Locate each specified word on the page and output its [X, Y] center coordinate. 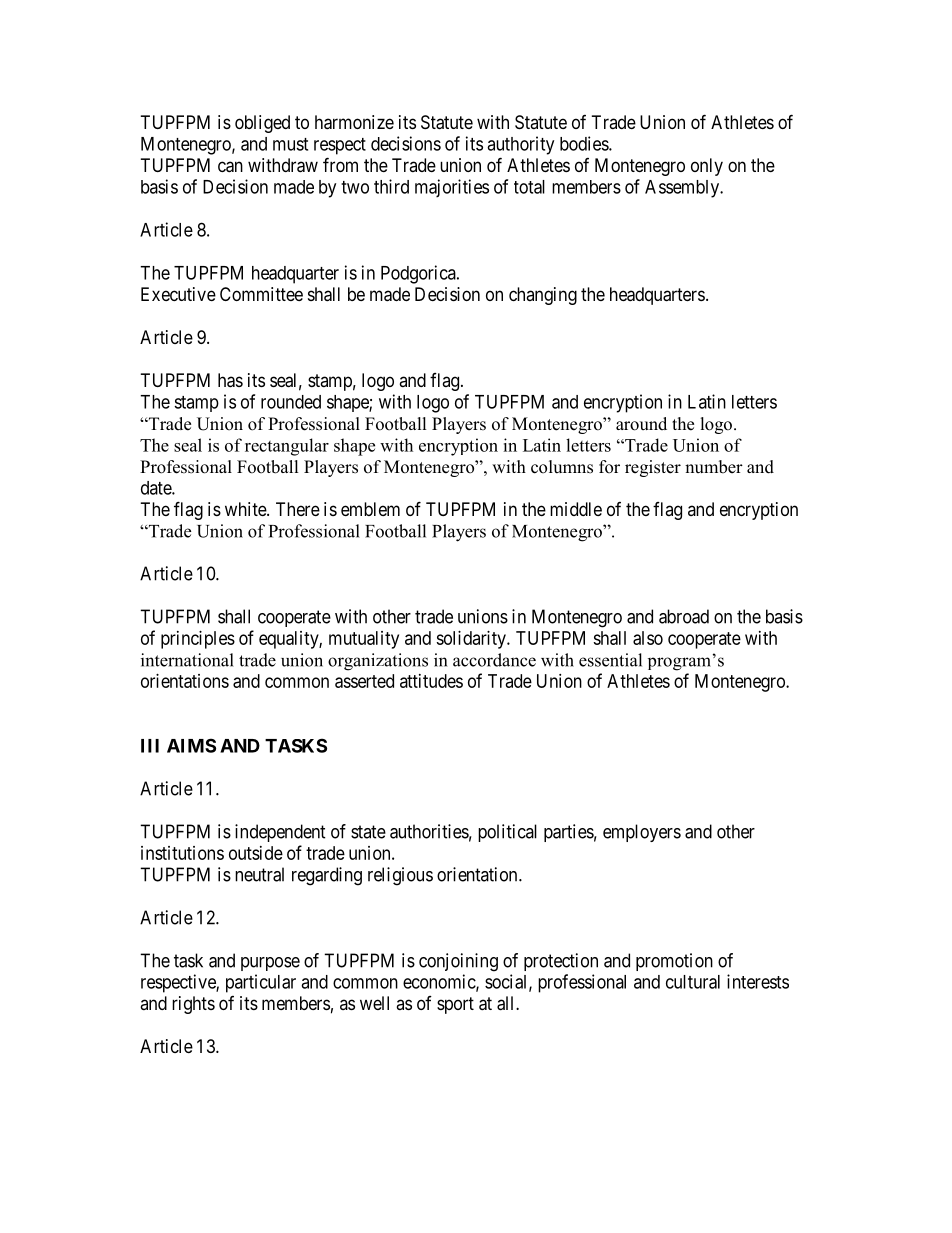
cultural [693, 982]
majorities [452, 188]
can [230, 167]
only [707, 167]
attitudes [431, 681]
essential [610, 660]
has [230, 380]
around [641, 424]
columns [562, 467]
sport [455, 1005]
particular [261, 983]
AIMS [191, 745]
